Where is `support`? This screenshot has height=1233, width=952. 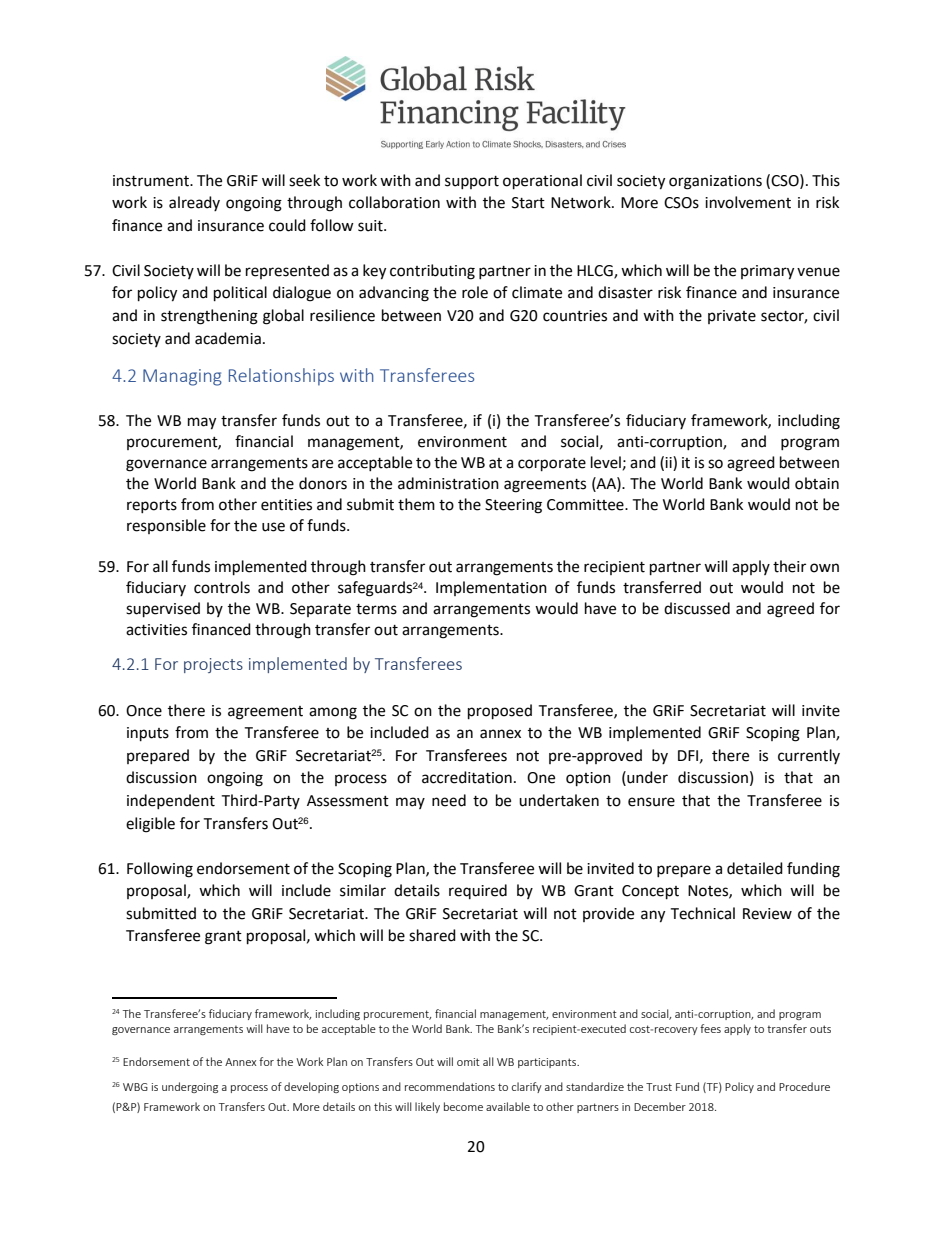 support is located at coordinates (472, 182).
